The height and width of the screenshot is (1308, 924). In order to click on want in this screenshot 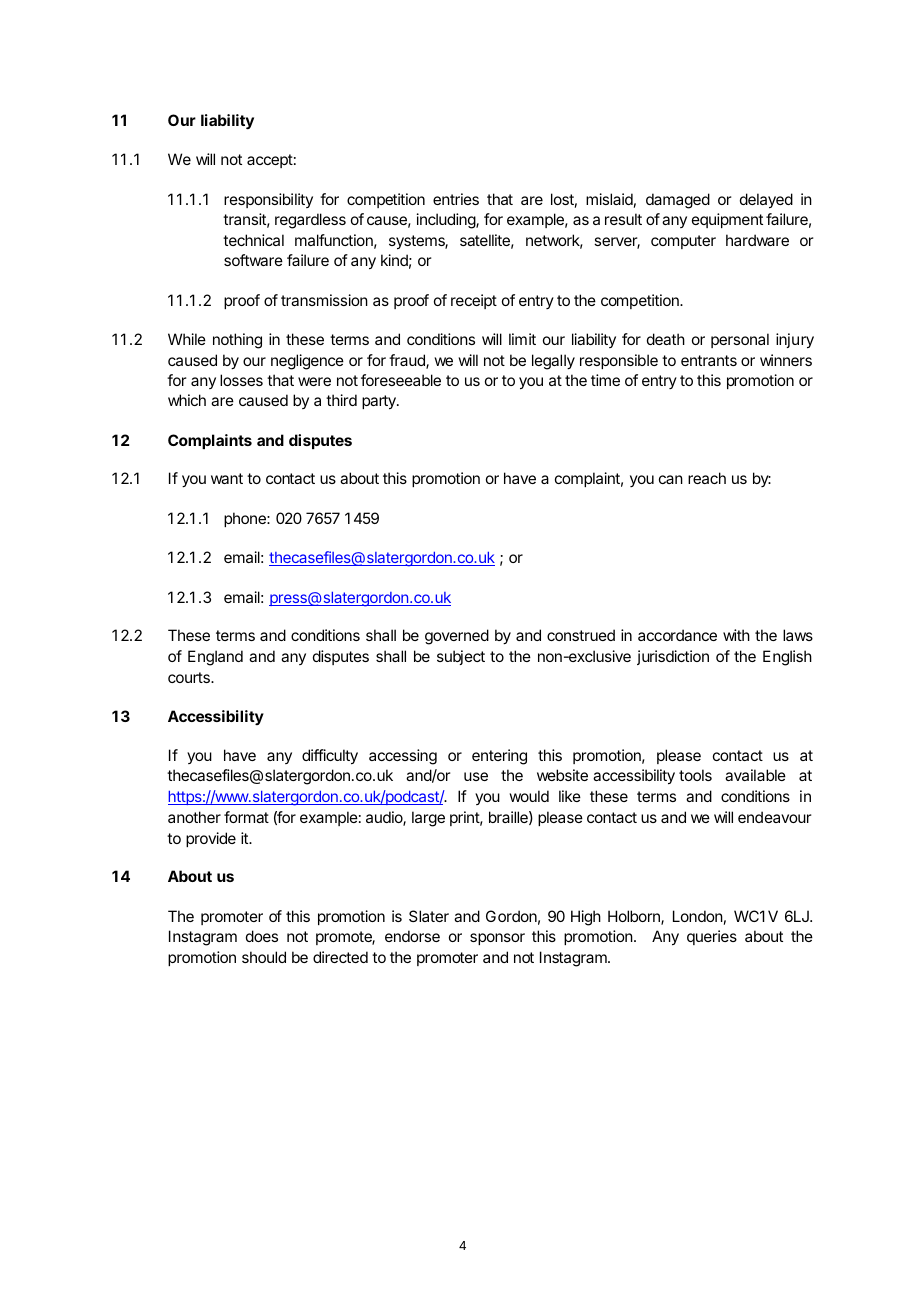, I will do `click(227, 478)`.
